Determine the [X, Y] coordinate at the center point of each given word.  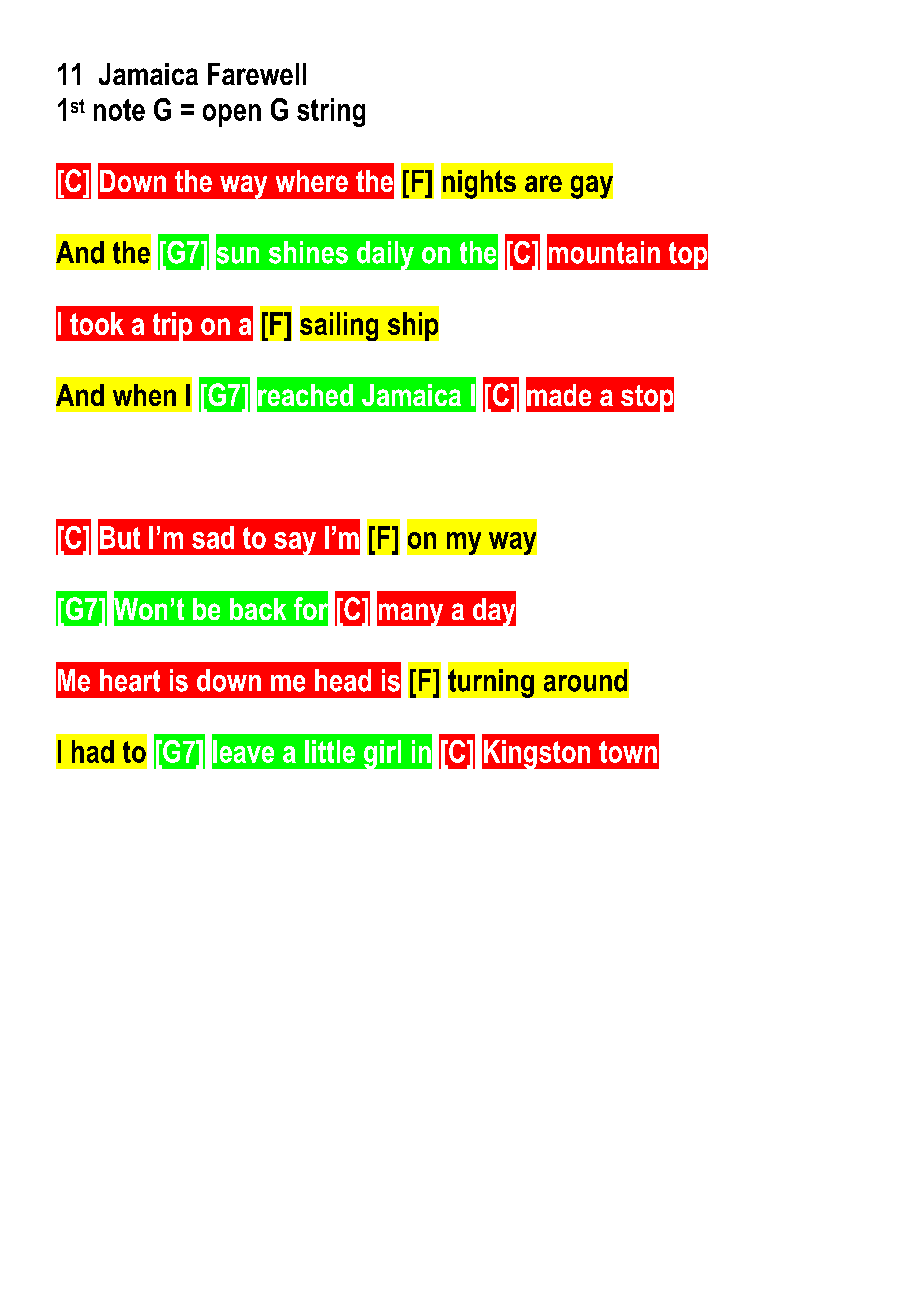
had [93, 751]
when [144, 395]
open [232, 115]
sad [213, 537]
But [120, 537]
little [330, 751]
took [97, 323]
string [331, 112]
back [258, 609]
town [628, 752]
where [312, 181]
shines [308, 252]
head [343, 680]
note [119, 110]
